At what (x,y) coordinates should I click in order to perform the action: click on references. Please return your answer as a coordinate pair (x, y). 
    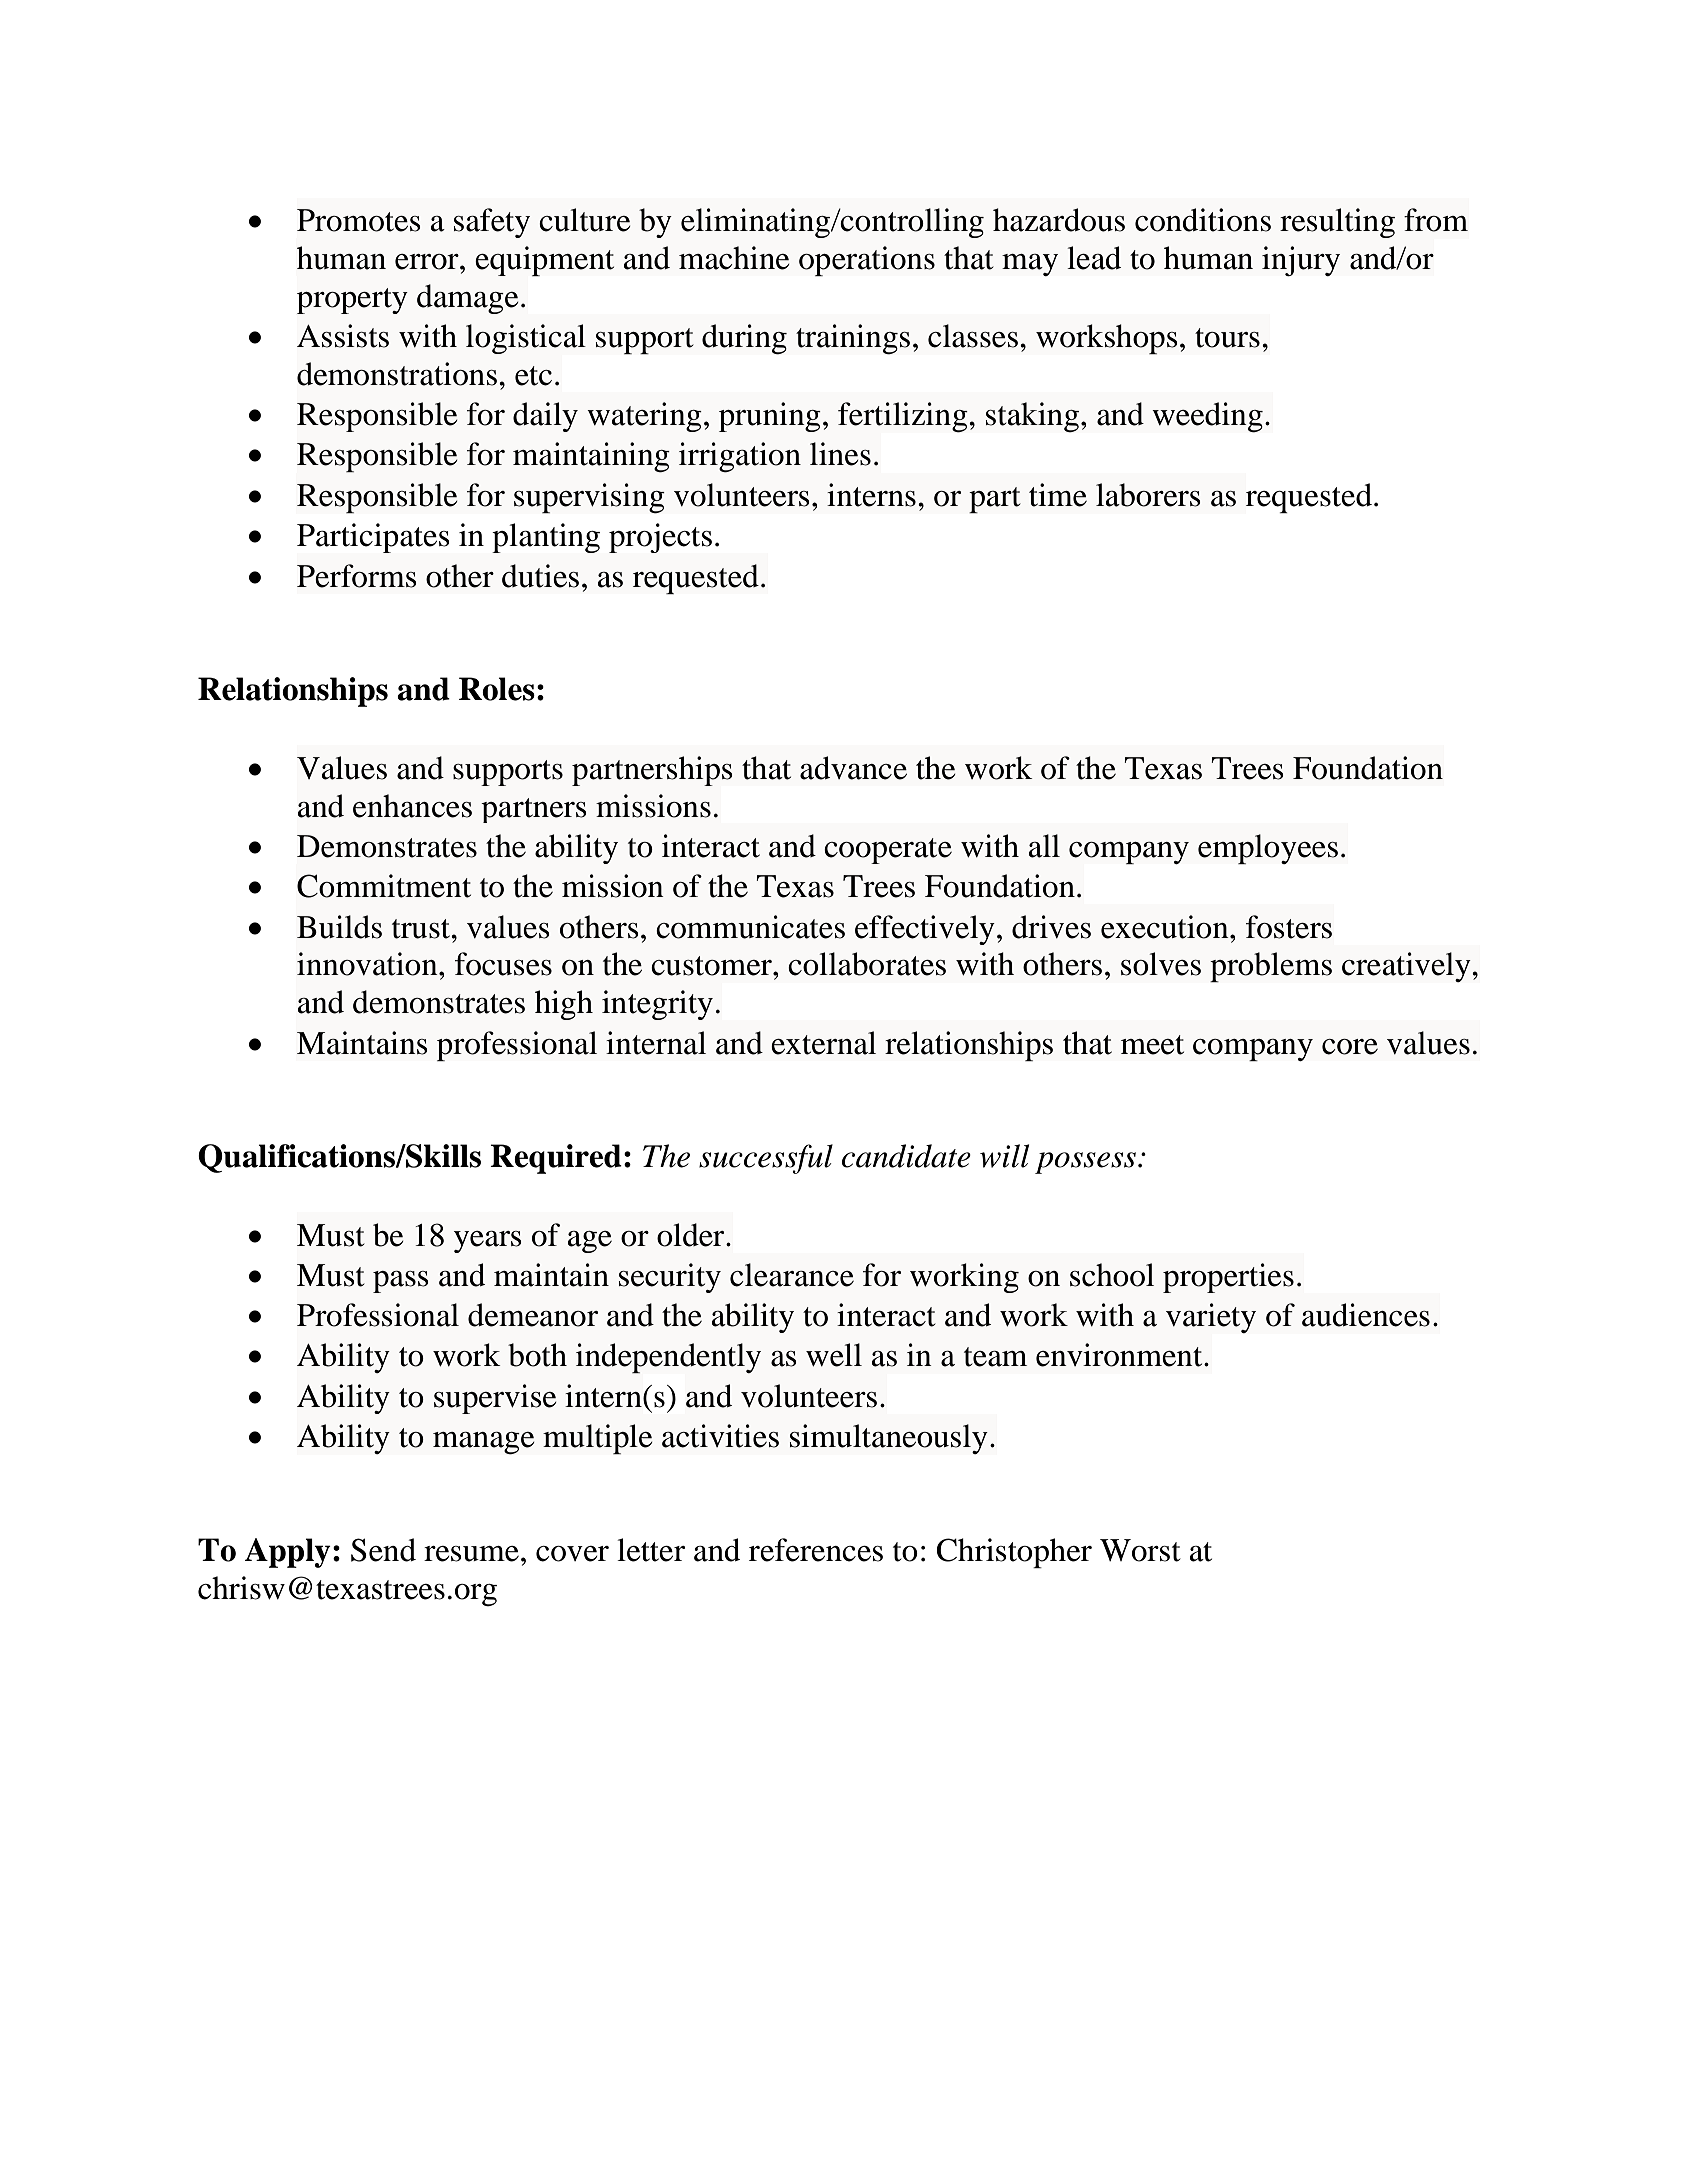
    Looking at the image, I should click on (816, 1550).
